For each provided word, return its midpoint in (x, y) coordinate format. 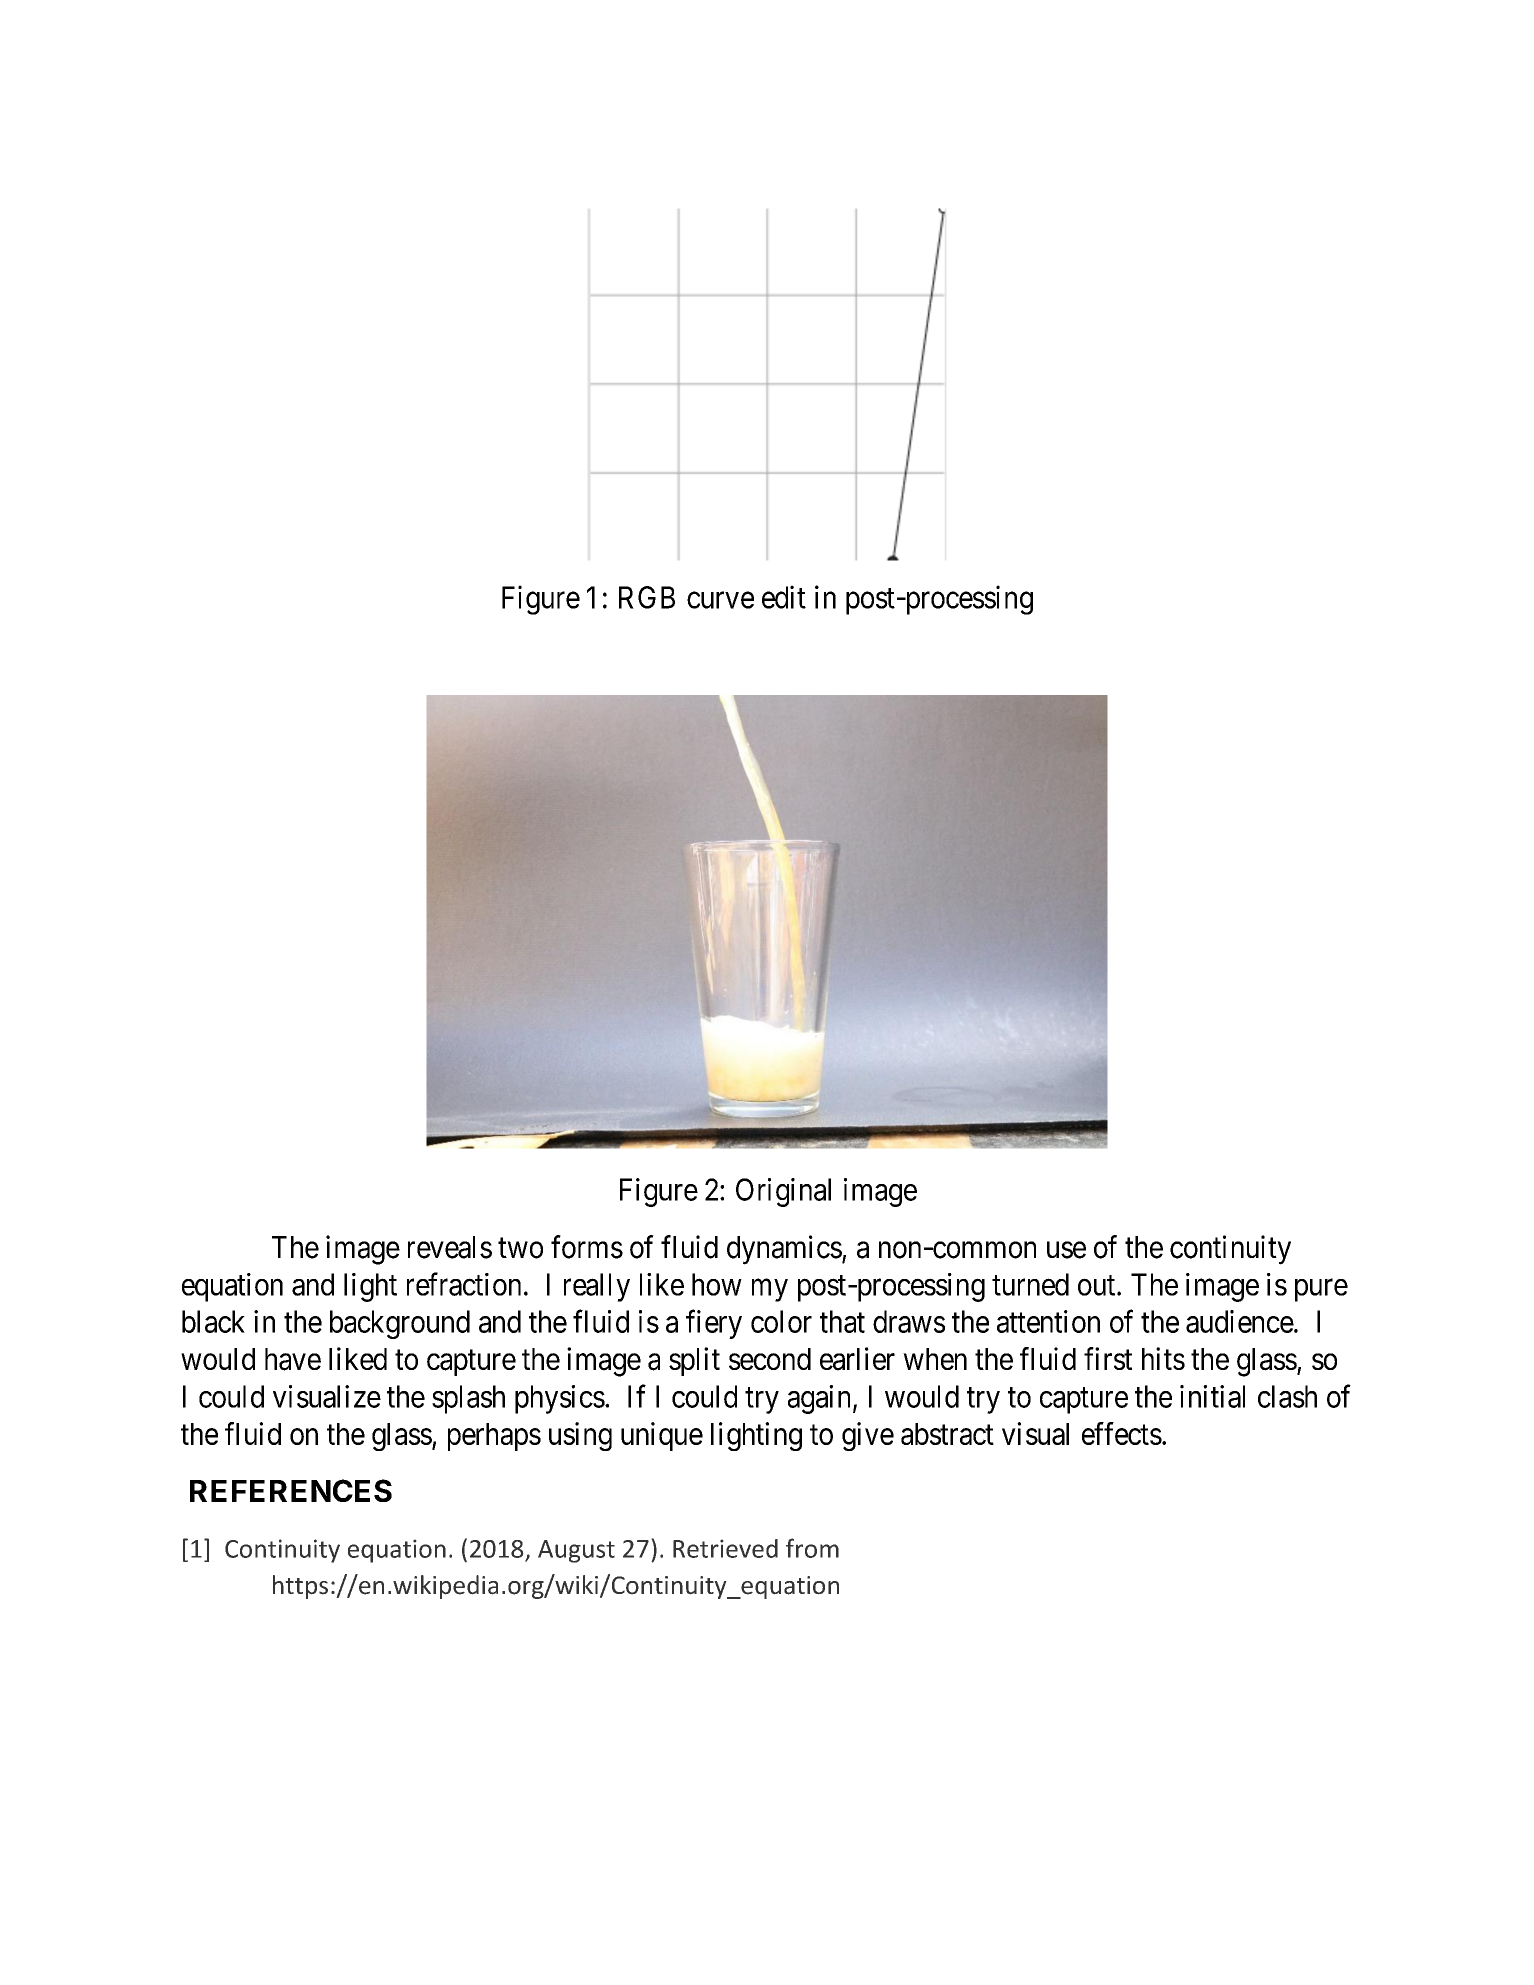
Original (783, 1192)
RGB (647, 597)
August (576, 1551)
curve (720, 600)
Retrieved (725, 1548)
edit (784, 597)
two (520, 1248)
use (1066, 1250)
